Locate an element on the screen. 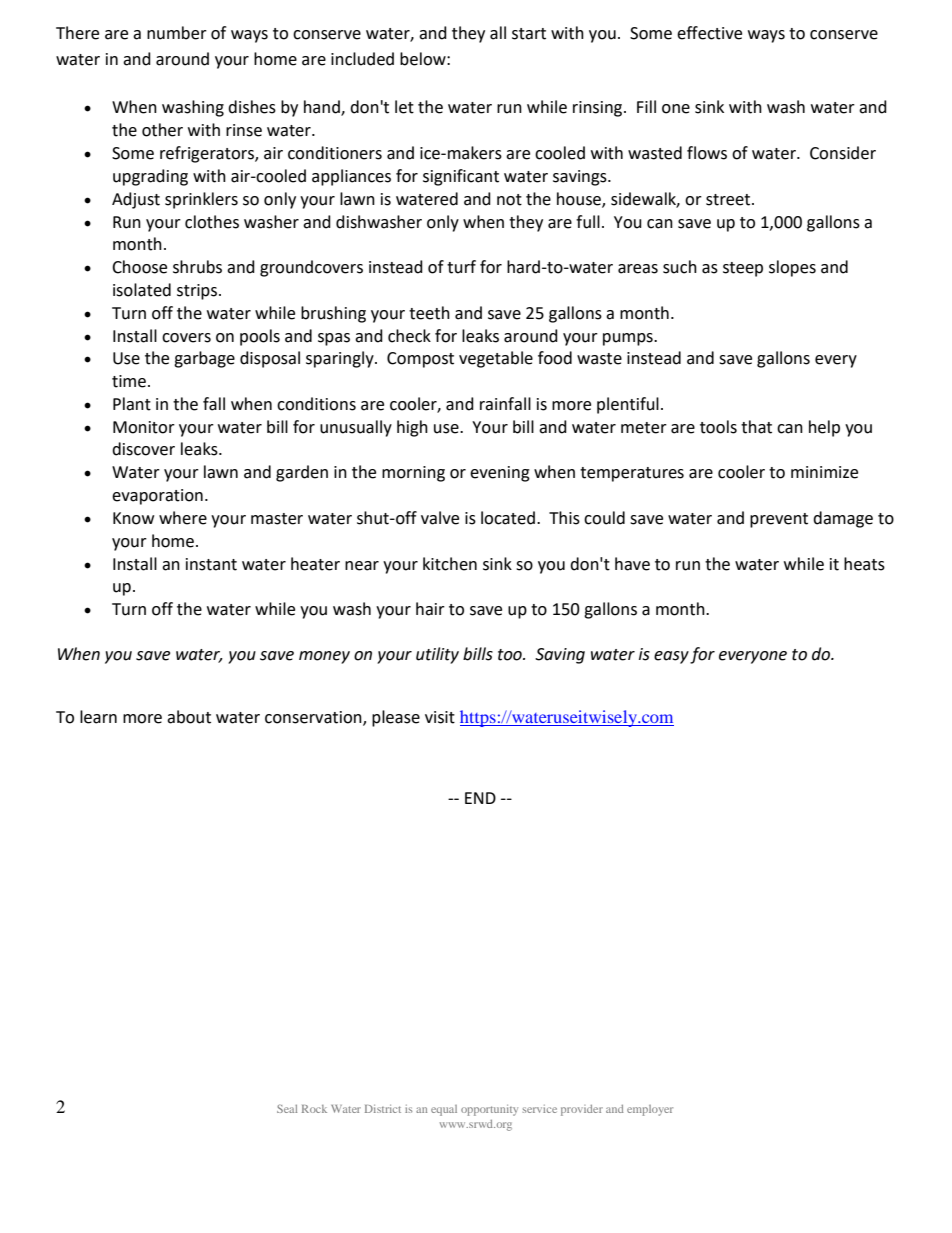 The width and height of the screenshot is (952, 1233). start is located at coordinates (529, 34).
